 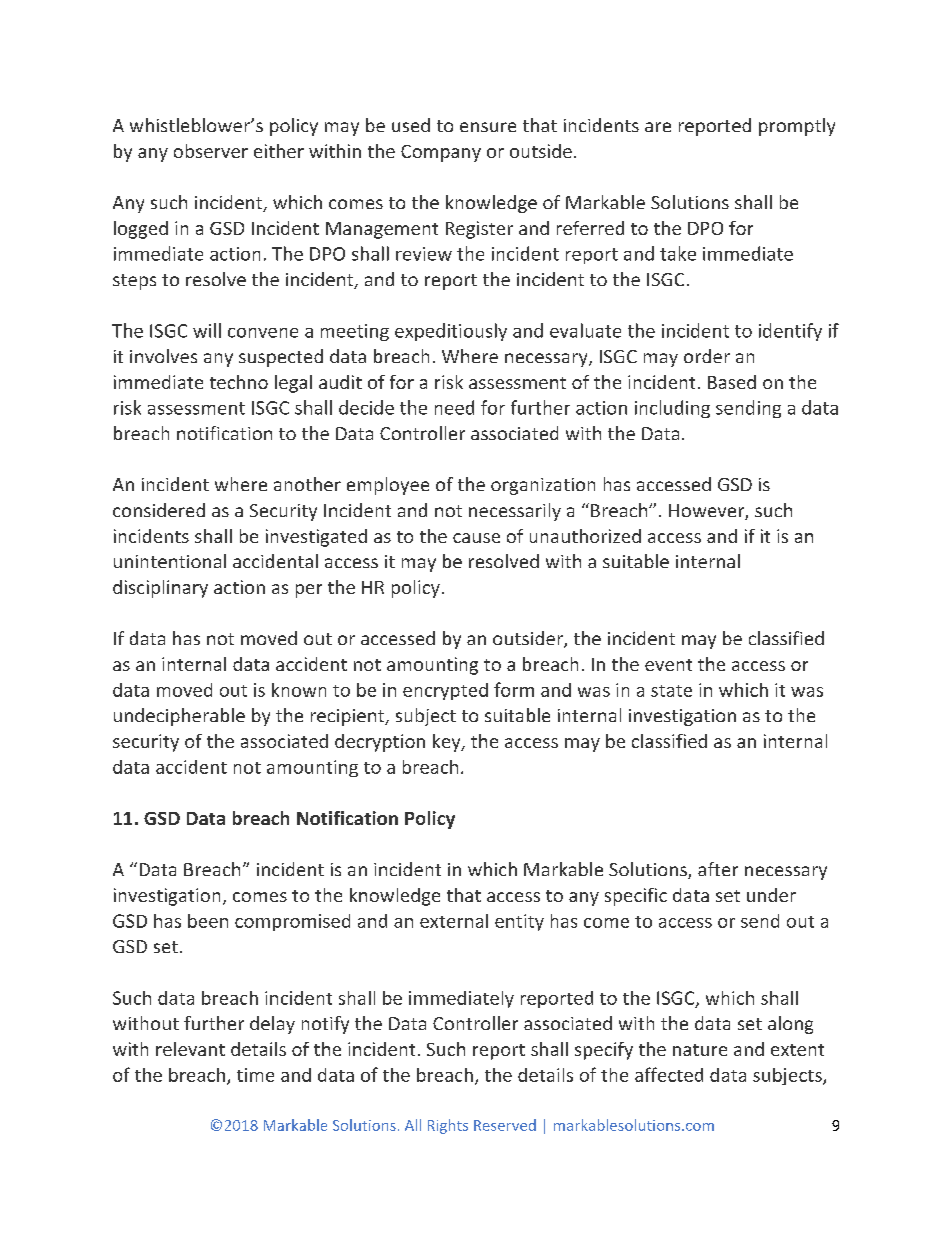 What do you see at coordinates (448, 1126) in the image?
I see `Rights` at bounding box center [448, 1126].
